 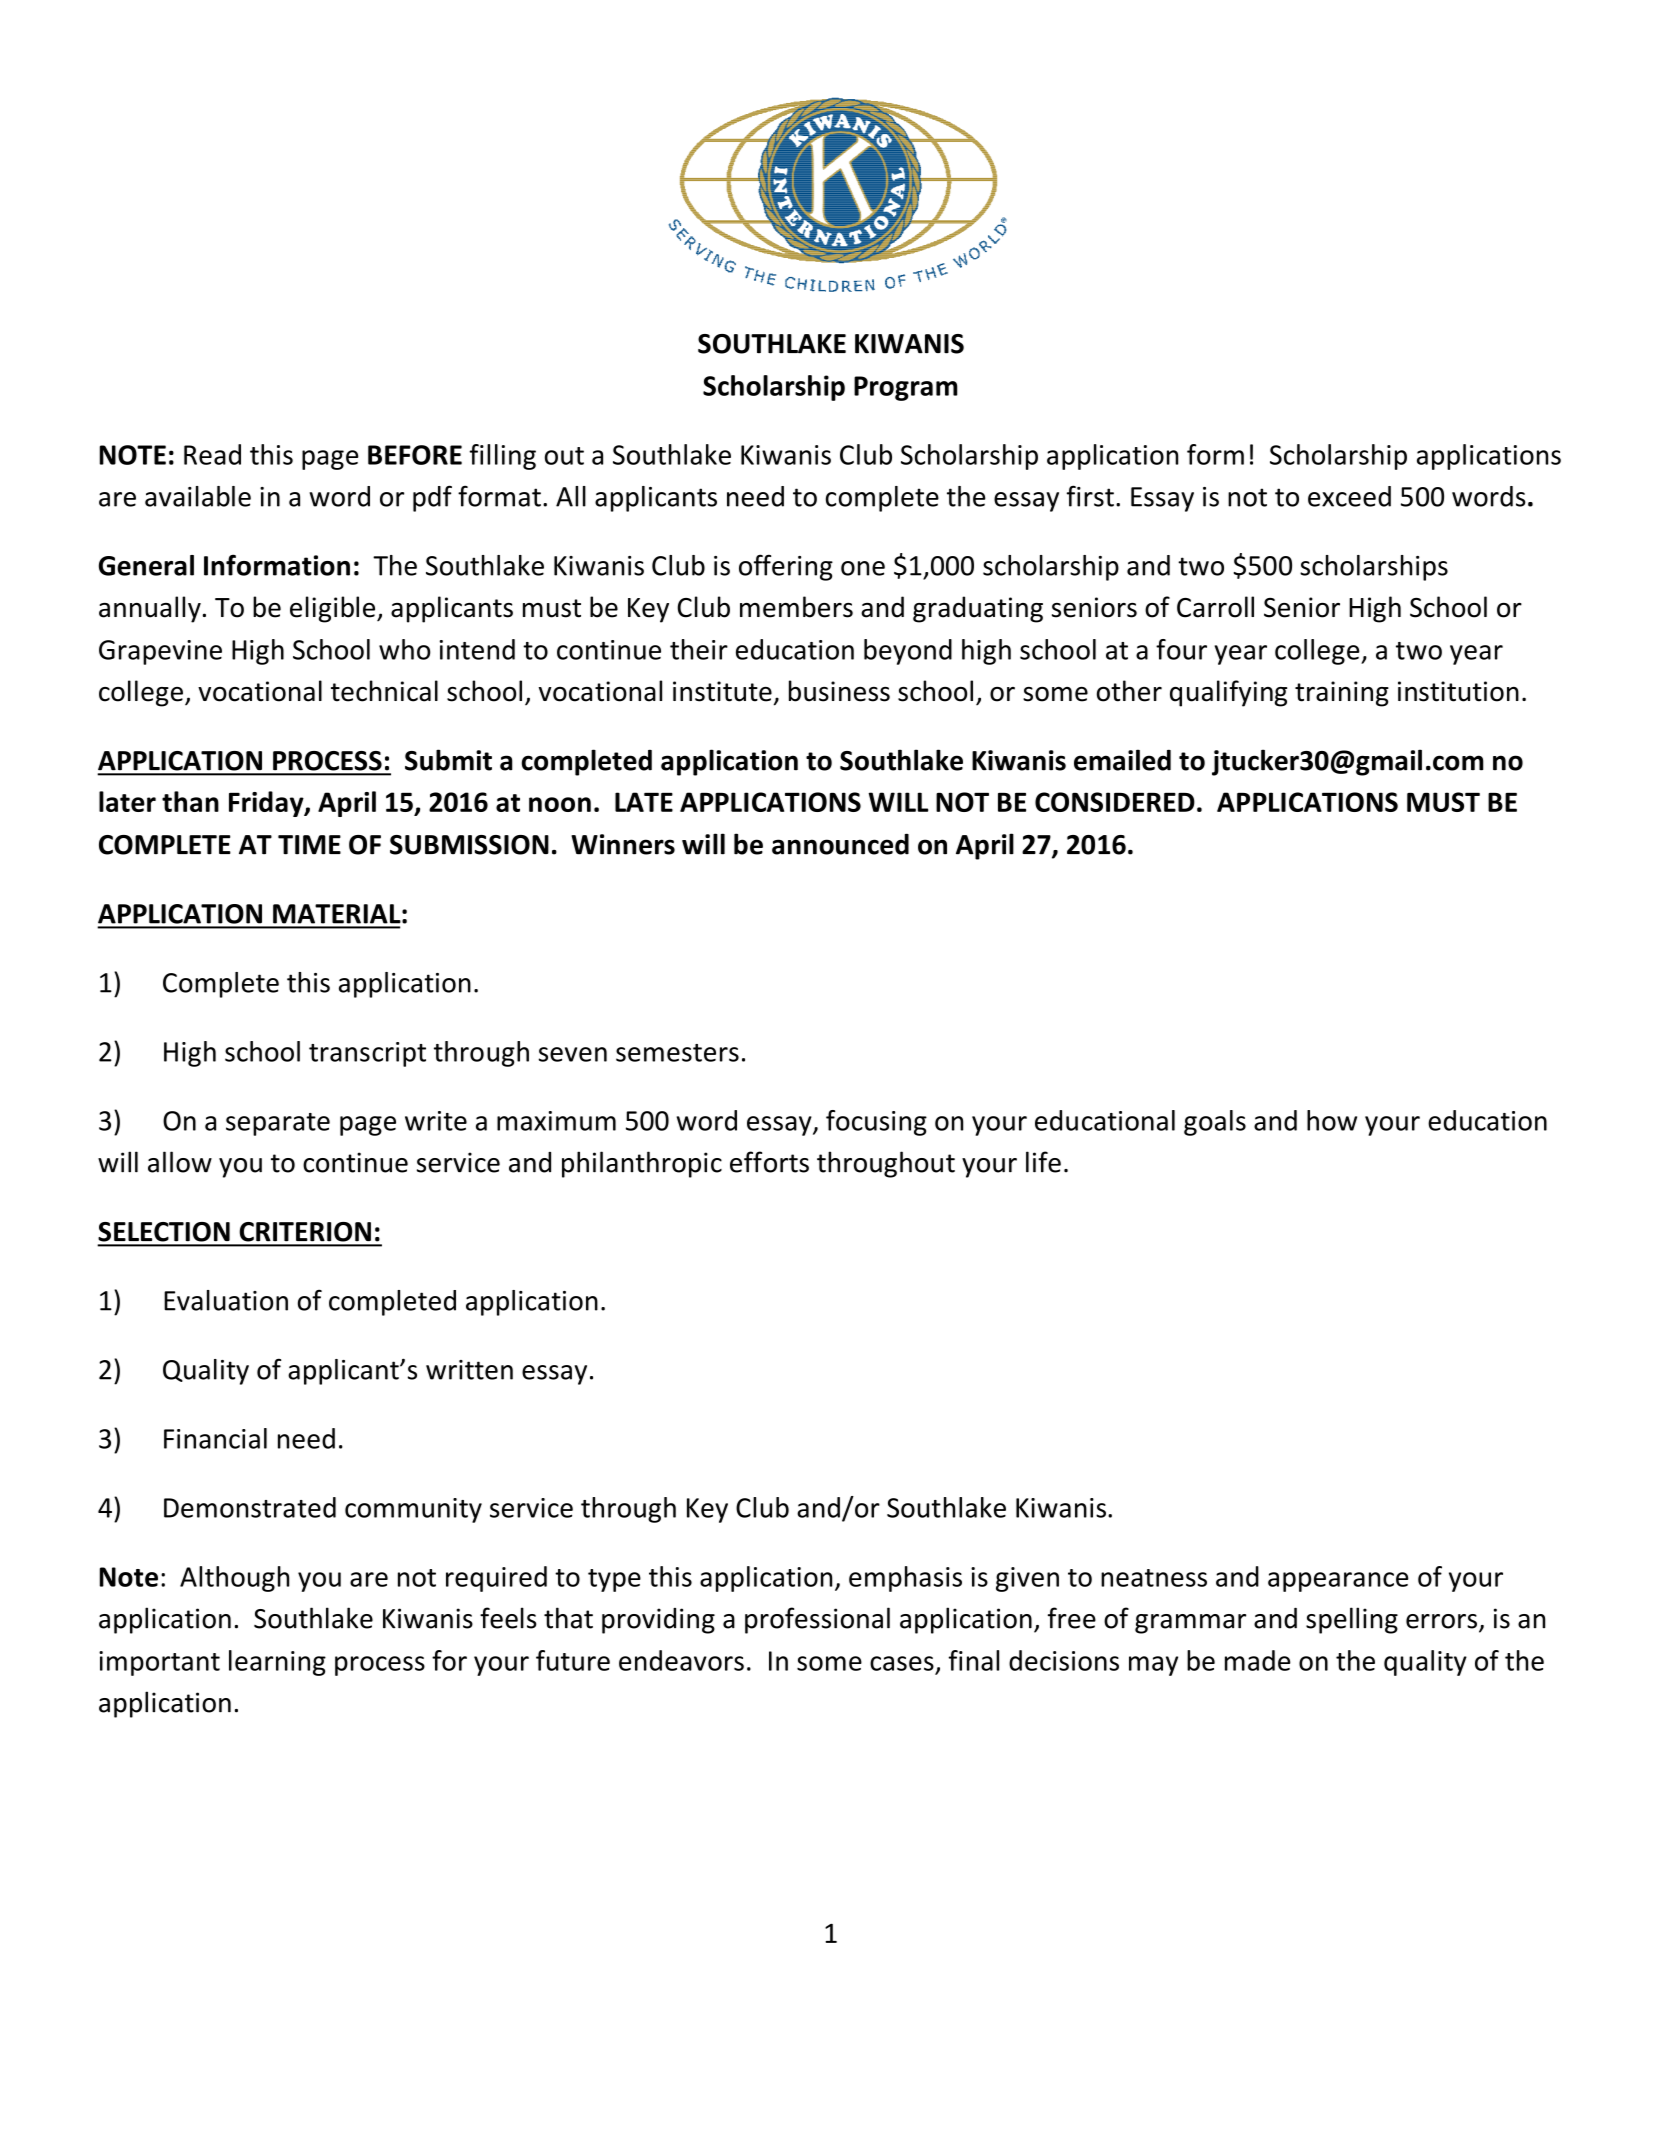 I want to click on business, so click(x=839, y=691).
